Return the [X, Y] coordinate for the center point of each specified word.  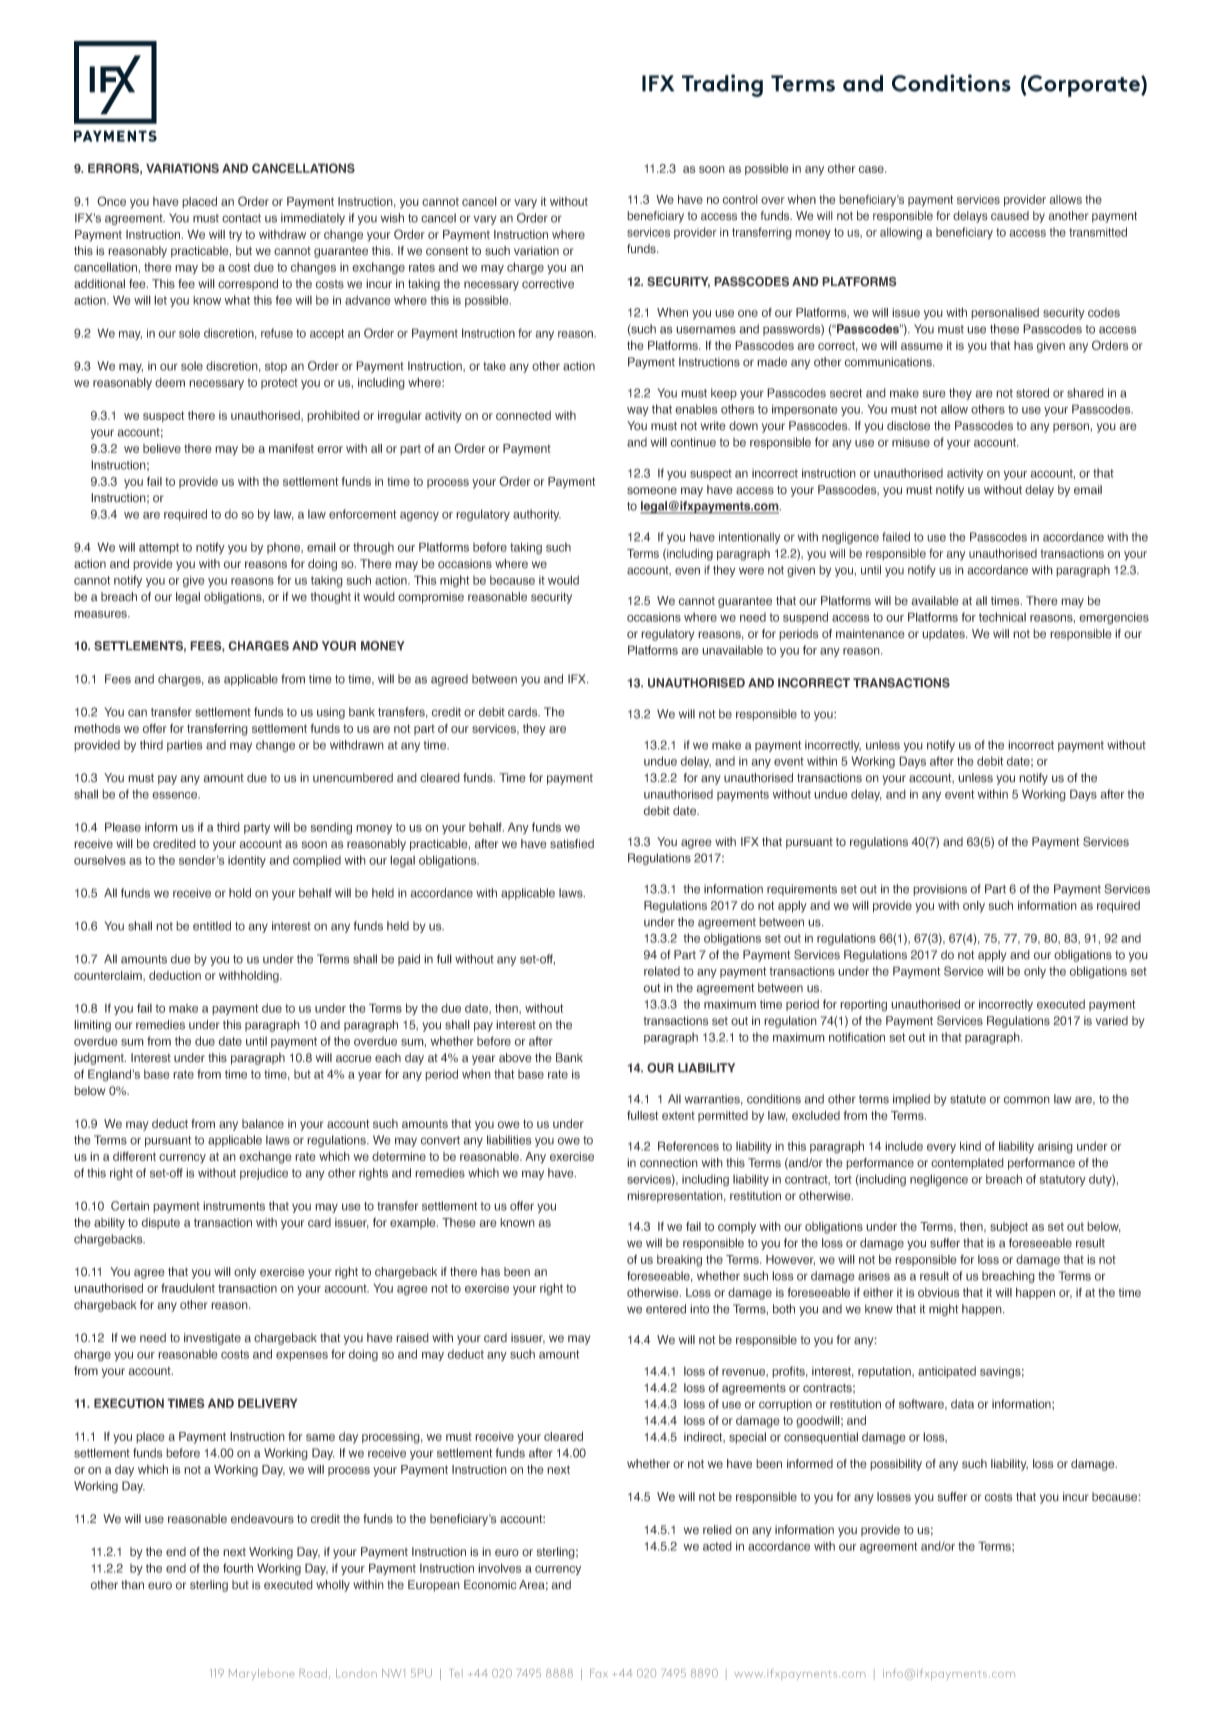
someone [652, 491]
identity [247, 861]
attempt [159, 548]
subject [1009, 1227]
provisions [940, 890]
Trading [722, 85]
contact [241, 218]
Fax [598, 1673]
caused [1010, 216]
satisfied [572, 844]
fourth [238, 1568]
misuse [911, 442]
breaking [679, 1261]
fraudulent [188, 1288]
